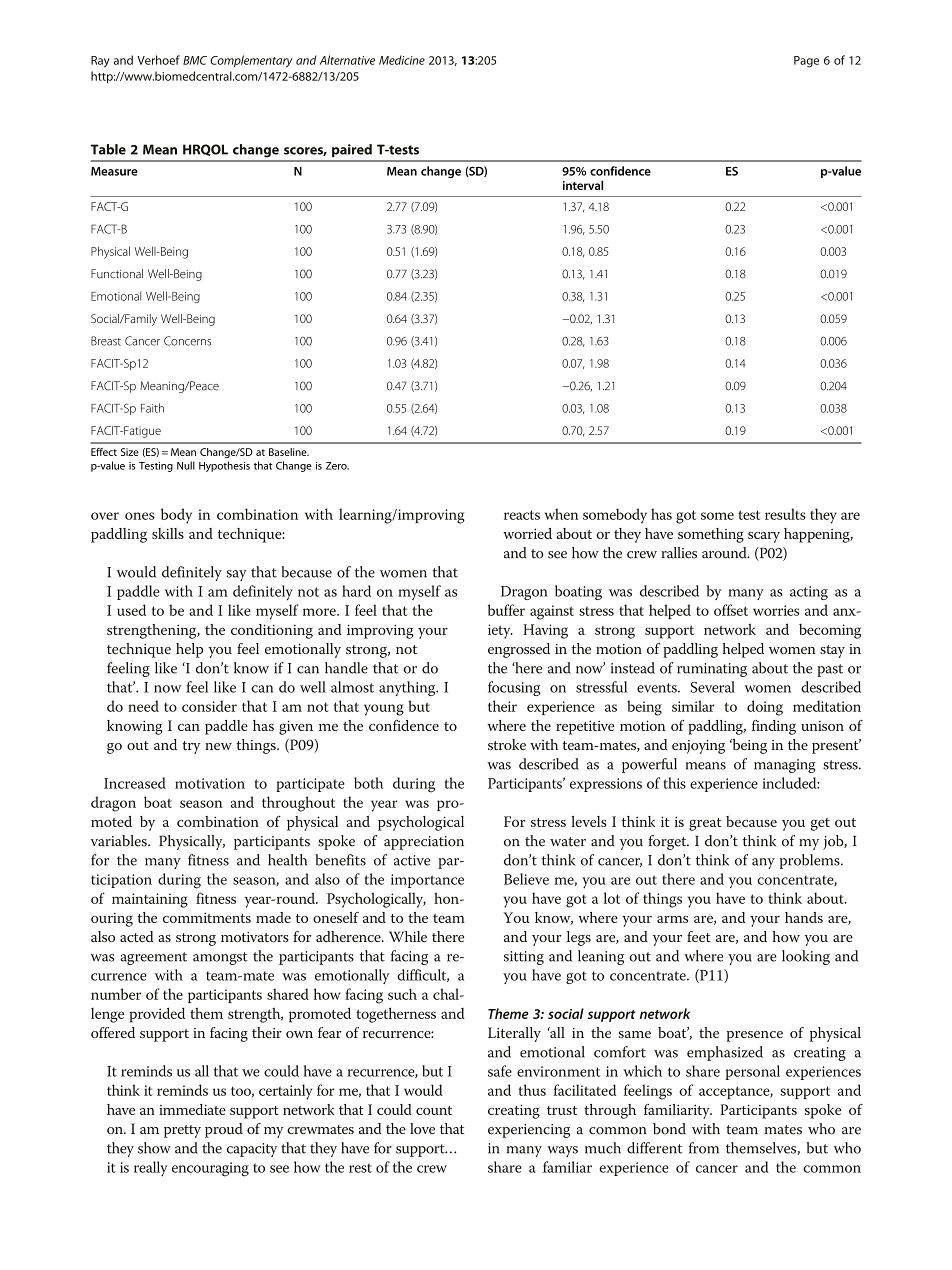 The image size is (952, 1270). I want to click on scary, so click(764, 537).
